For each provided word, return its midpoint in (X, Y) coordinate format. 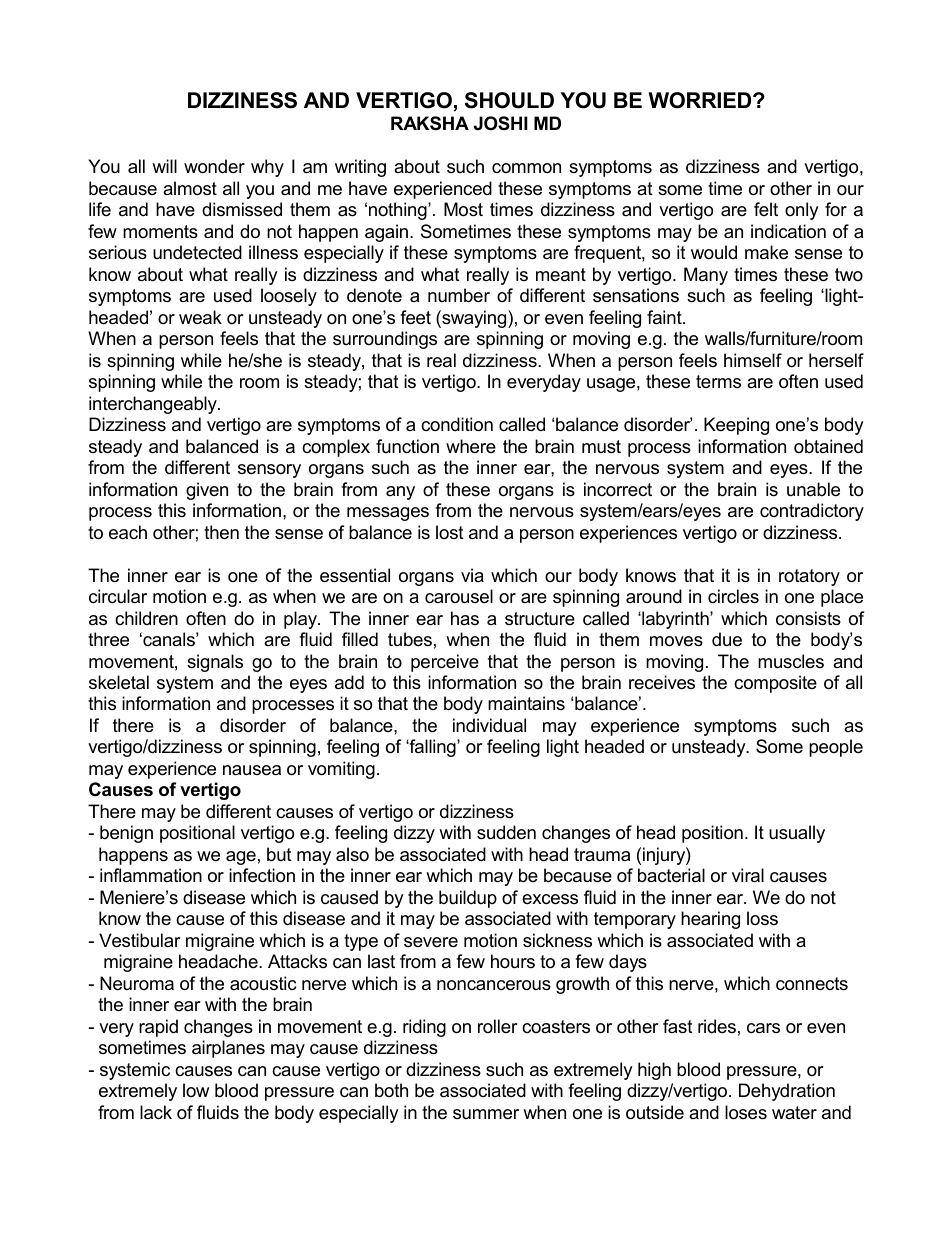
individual (489, 725)
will (164, 166)
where (471, 446)
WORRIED (701, 100)
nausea (252, 770)
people (836, 748)
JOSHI (501, 123)
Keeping (736, 426)
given (207, 491)
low (196, 1090)
